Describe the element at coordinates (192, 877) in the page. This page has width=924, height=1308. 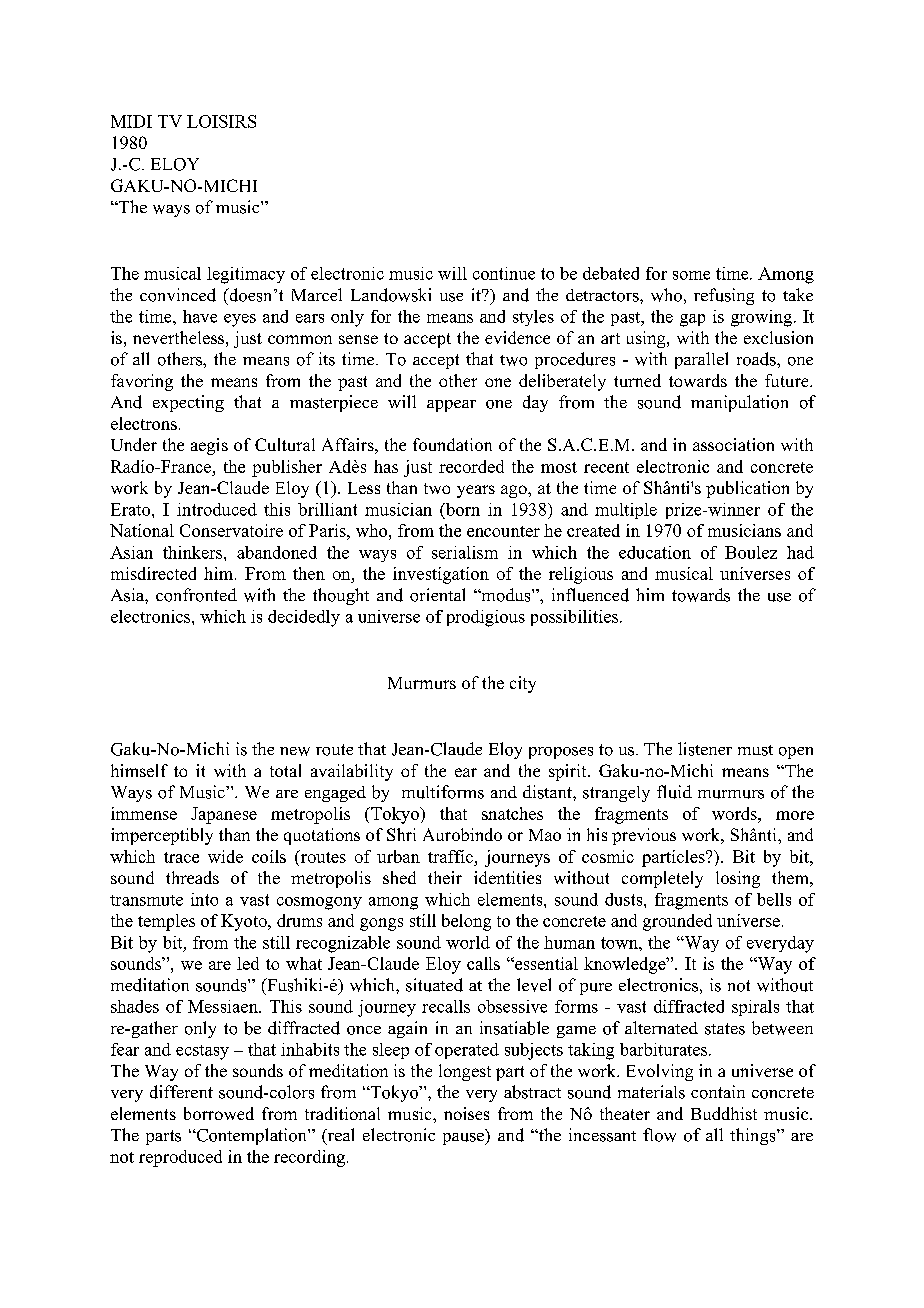
I see `threads` at that location.
